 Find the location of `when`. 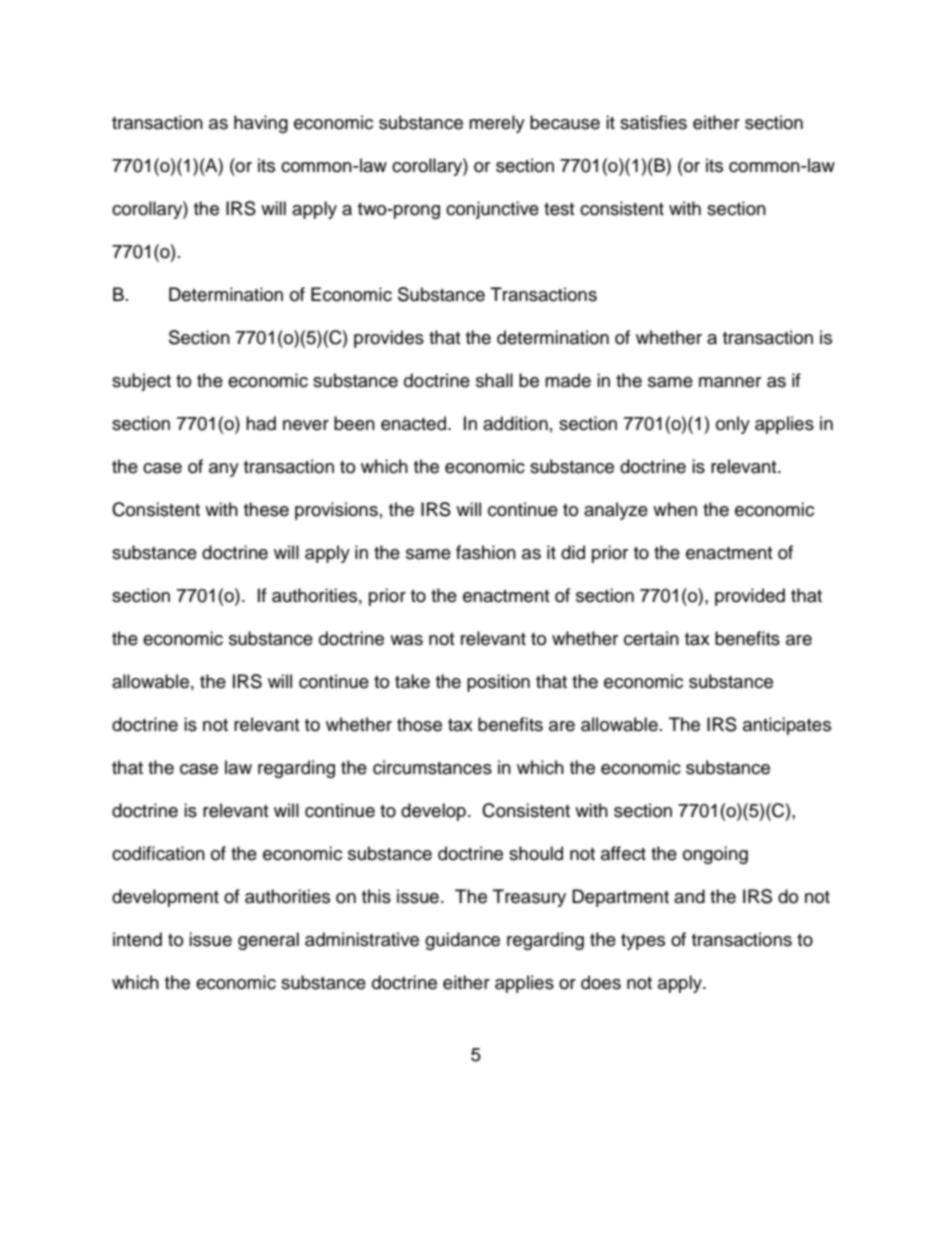

when is located at coordinates (675, 509).
